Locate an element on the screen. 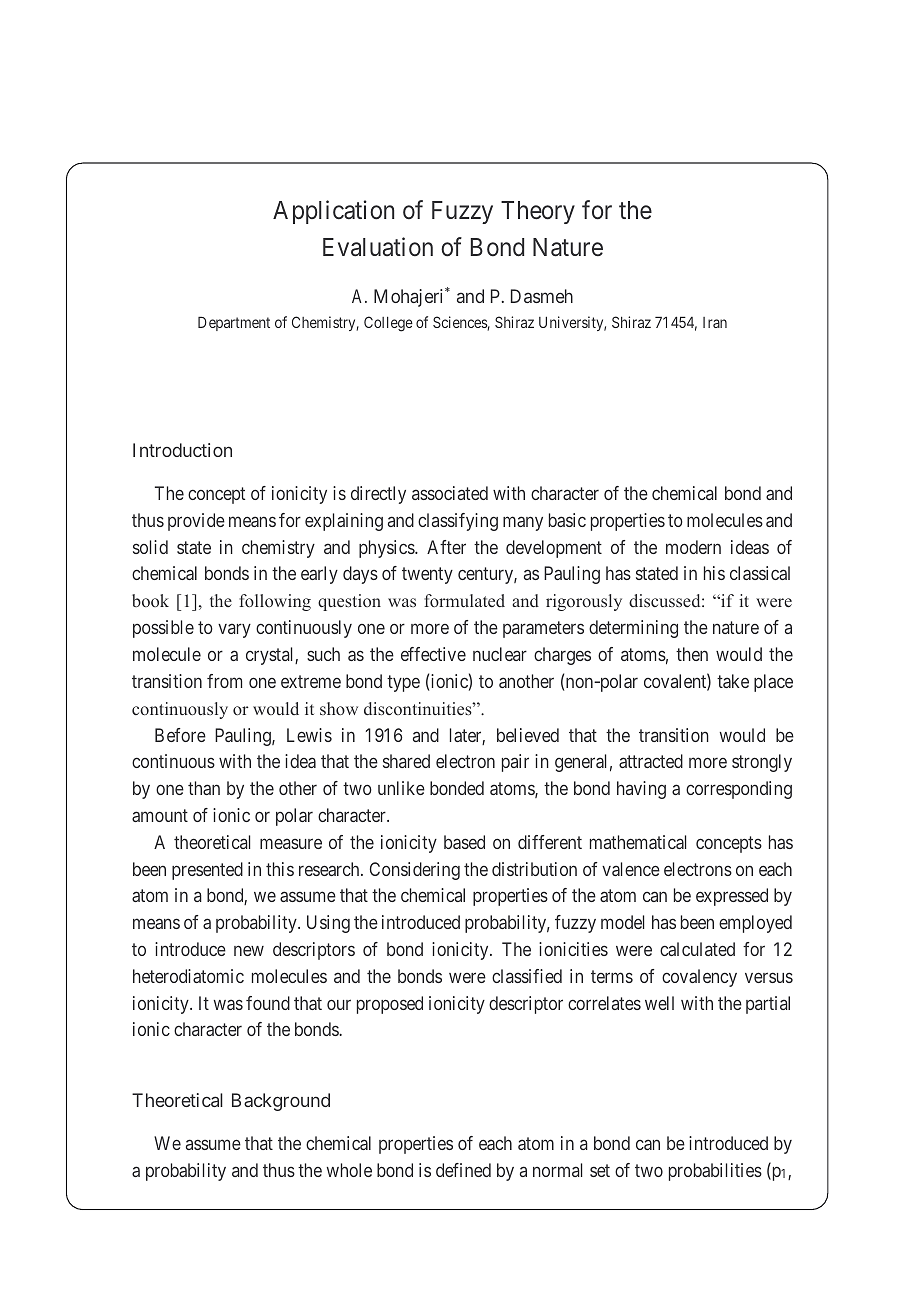 Image resolution: width=924 pixels, height=1309 pixels. associated is located at coordinates (450, 493).
